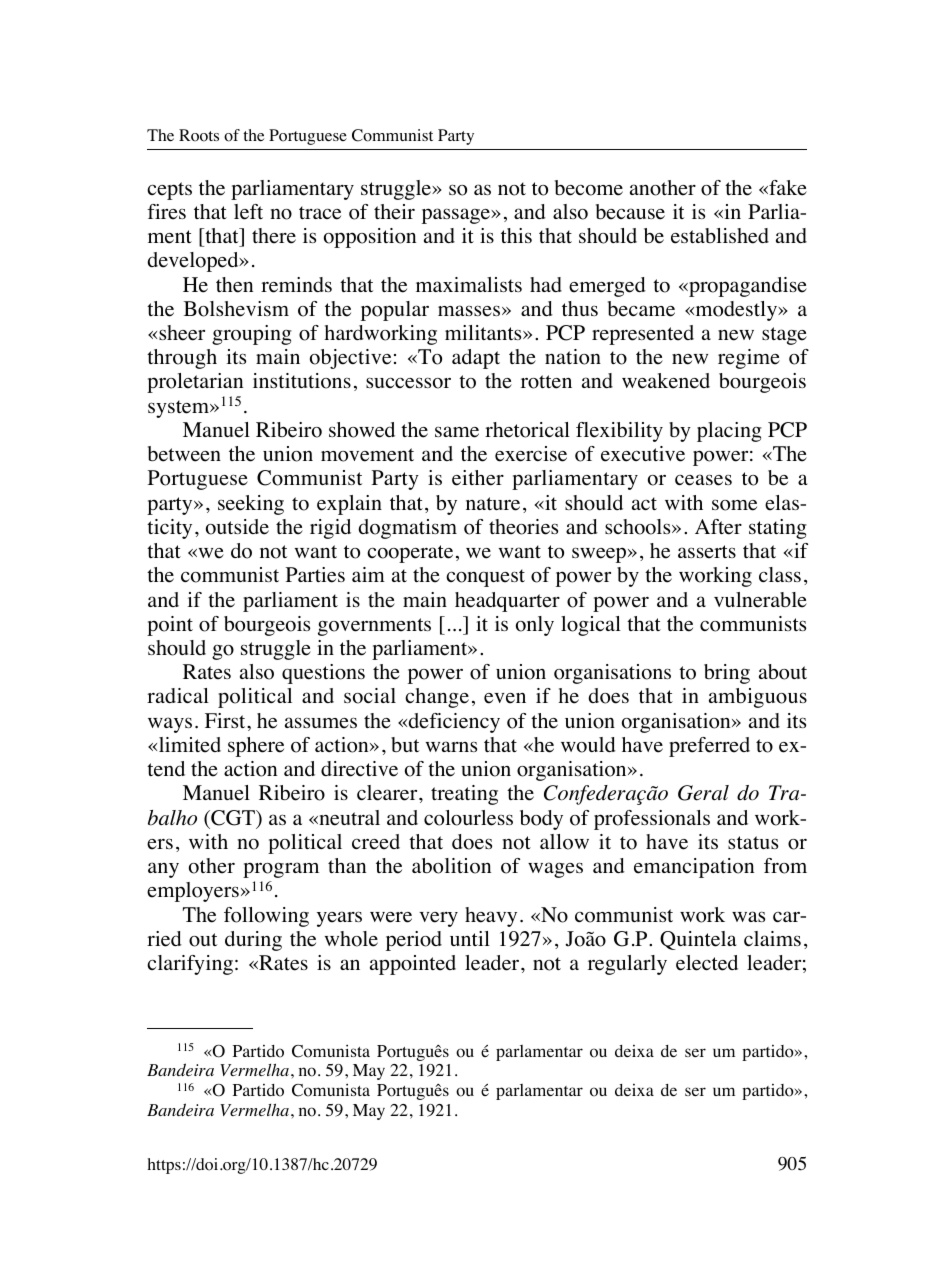 Image resolution: width=936 pixels, height=1288 pixels. Describe the element at coordinates (253, 941) in the screenshot. I see `during` at that location.
